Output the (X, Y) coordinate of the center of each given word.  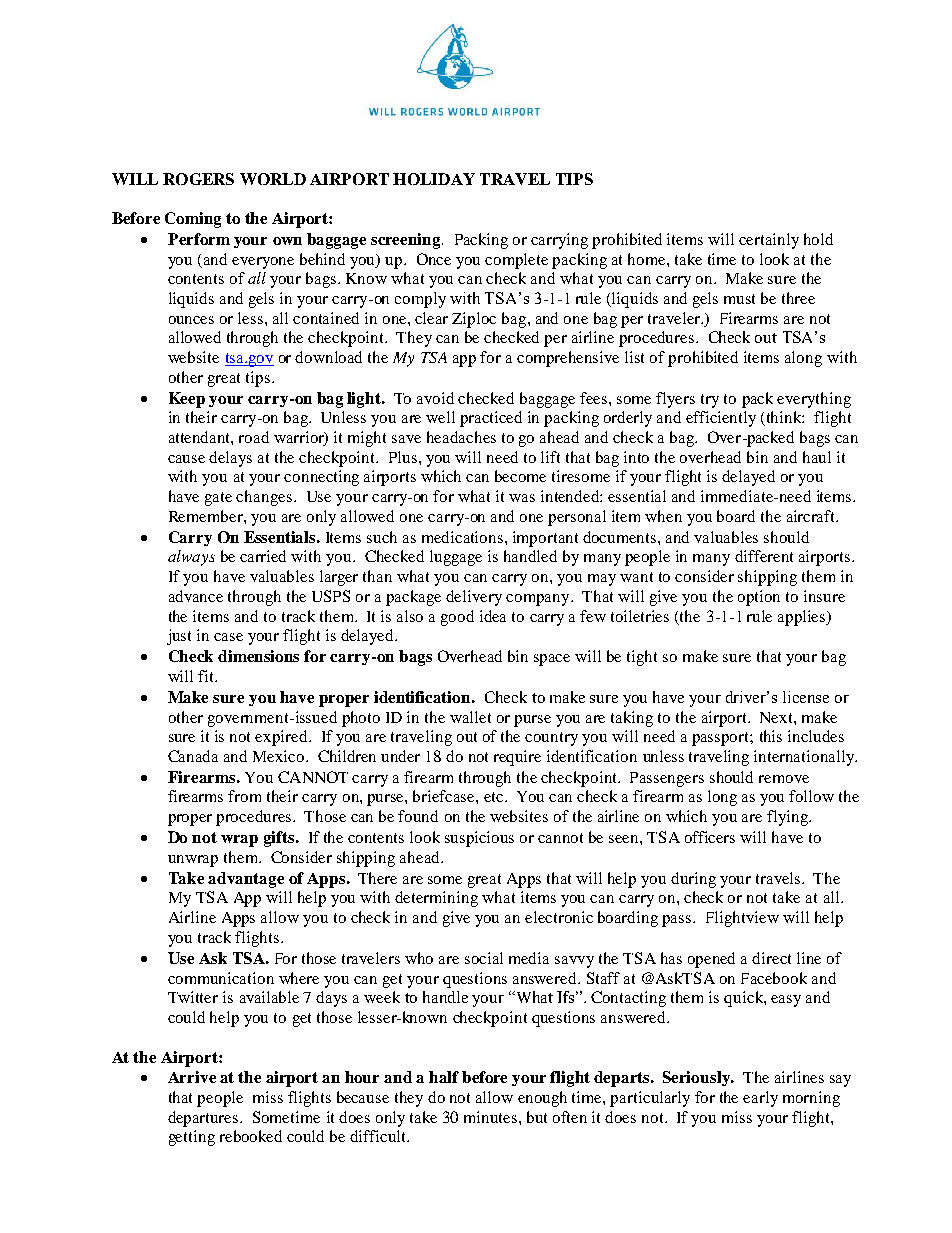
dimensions (258, 656)
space (552, 660)
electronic (559, 917)
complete (516, 261)
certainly (769, 241)
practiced (491, 419)
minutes (492, 1117)
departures (204, 1119)
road (254, 437)
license (806, 697)
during (693, 880)
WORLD (273, 179)
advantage (246, 880)
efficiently (721, 419)
